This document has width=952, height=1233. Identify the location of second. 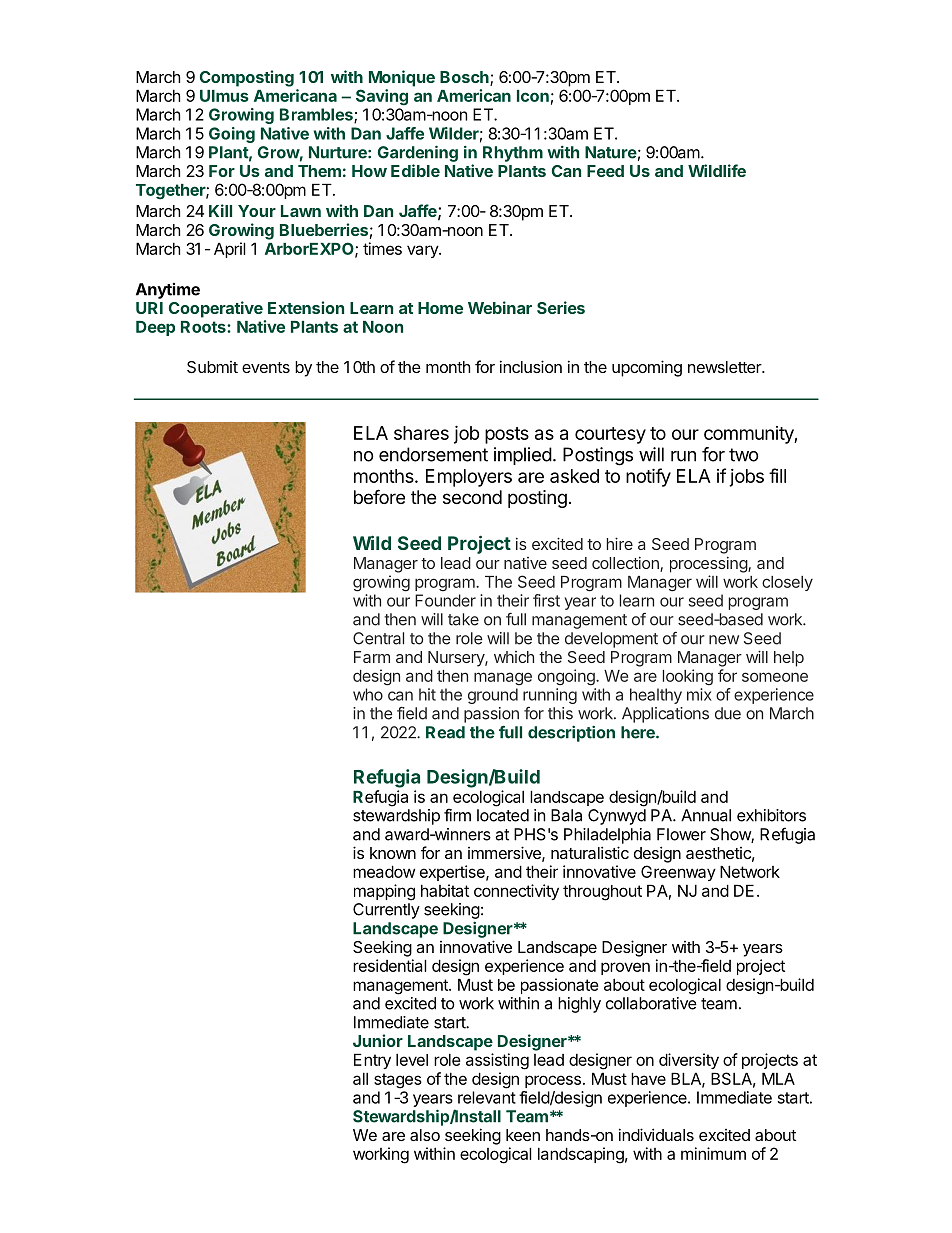
(472, 497).
